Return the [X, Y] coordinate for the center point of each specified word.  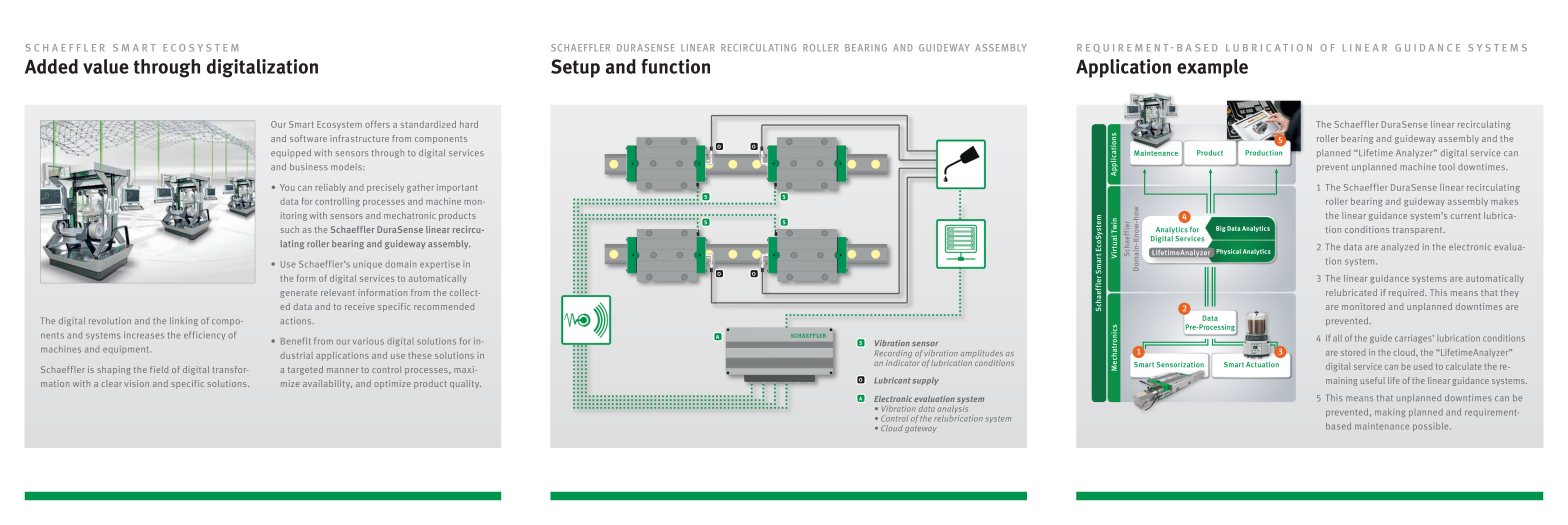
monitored [1363, 306]
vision [136, 383]
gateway [921, 429]
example [1212, 68]
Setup [575, 68]
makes [1504, 201]
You [287, 187]
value [106, 66]
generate [298, 294]
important [457, 188]
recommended [444, 306]
